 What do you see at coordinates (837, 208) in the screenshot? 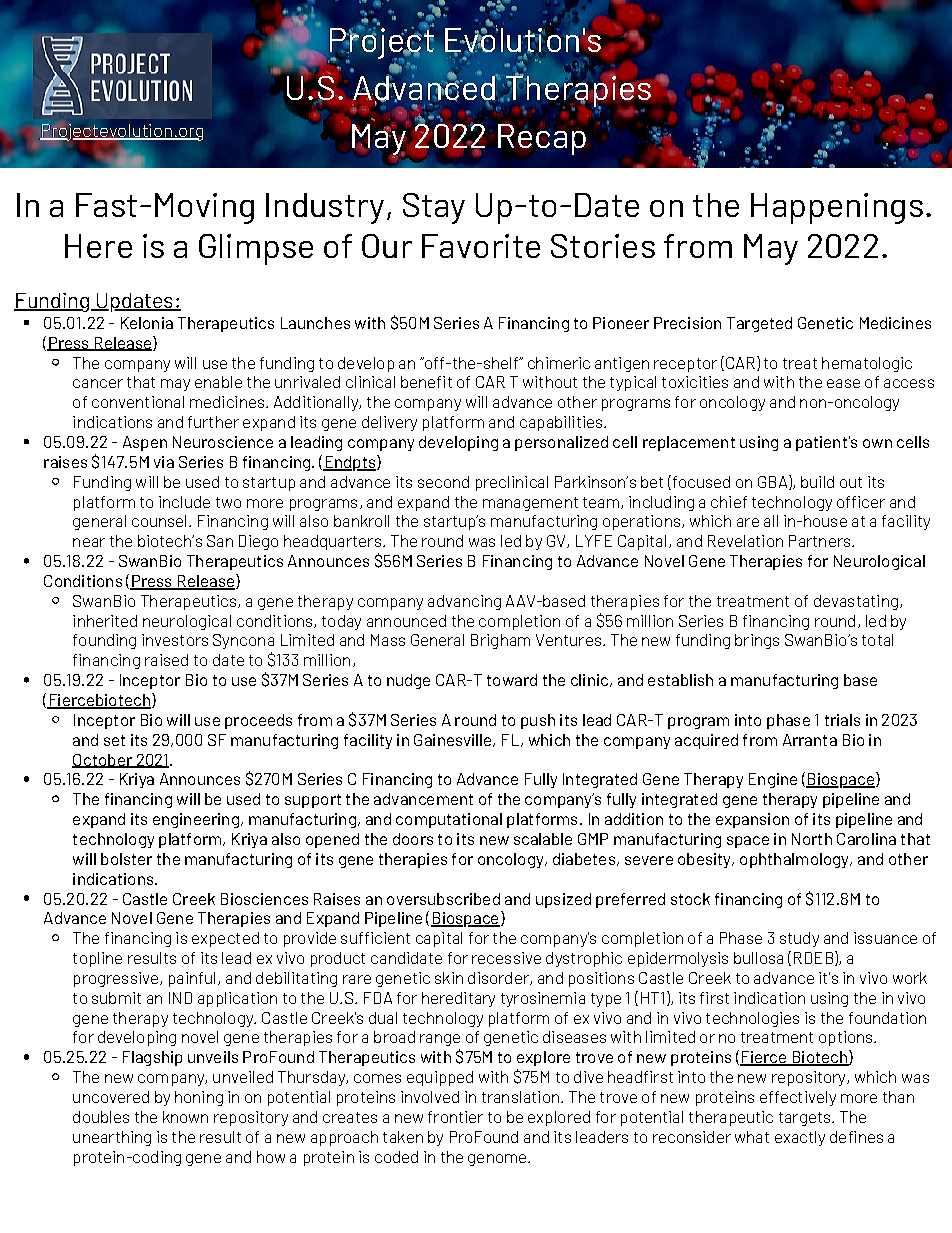
I see `Happenings` at bounding box center [837, 208].
